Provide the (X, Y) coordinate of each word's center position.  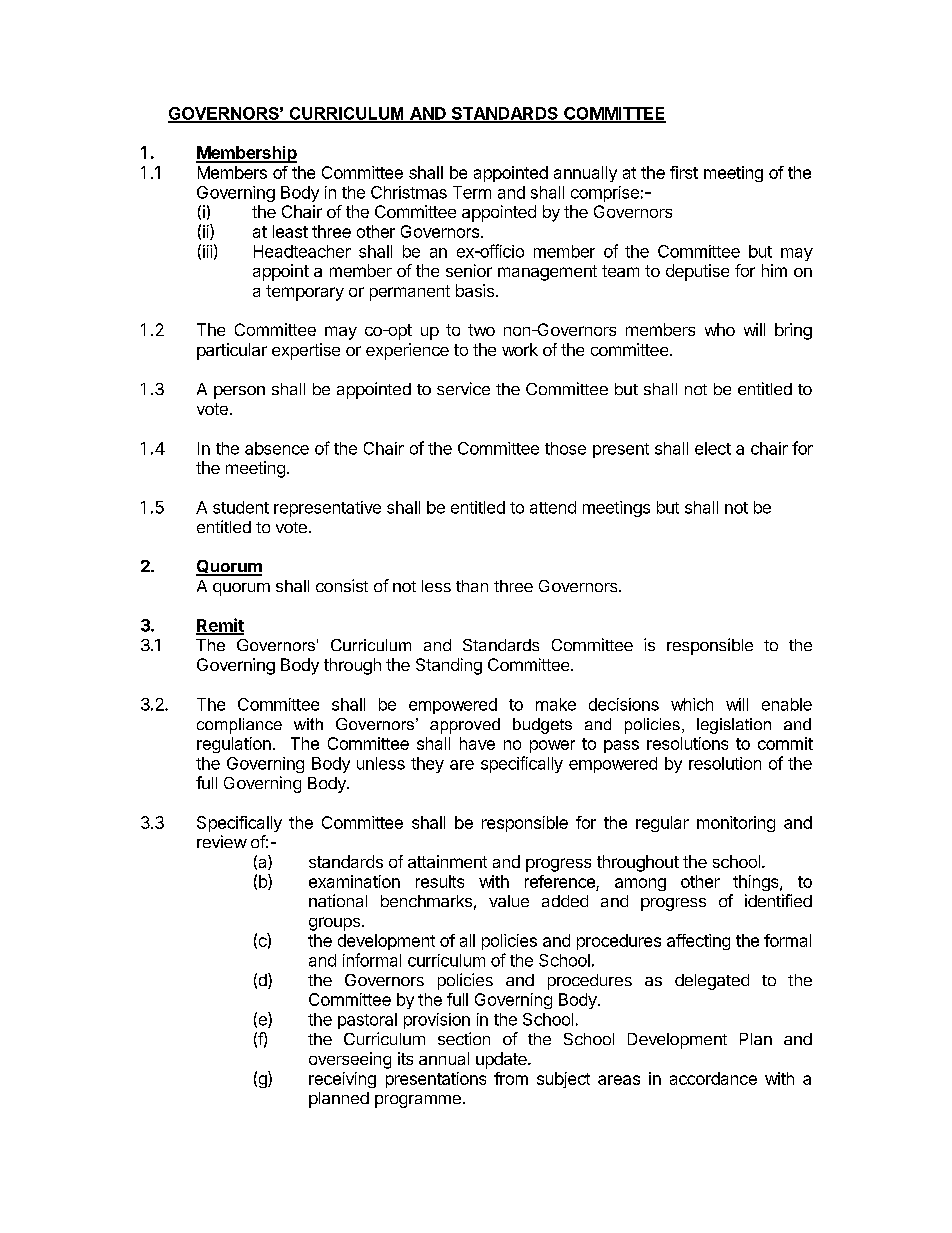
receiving (342, 1080)
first (684, 172)
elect (713, 448)
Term (472, 192)
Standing (449, 666)
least (290, 231)
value (509, 901)
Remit (220, 626)
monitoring (736, 824)
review (222, 841)
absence (277, 448)
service (463, 388)
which (692, 704)
